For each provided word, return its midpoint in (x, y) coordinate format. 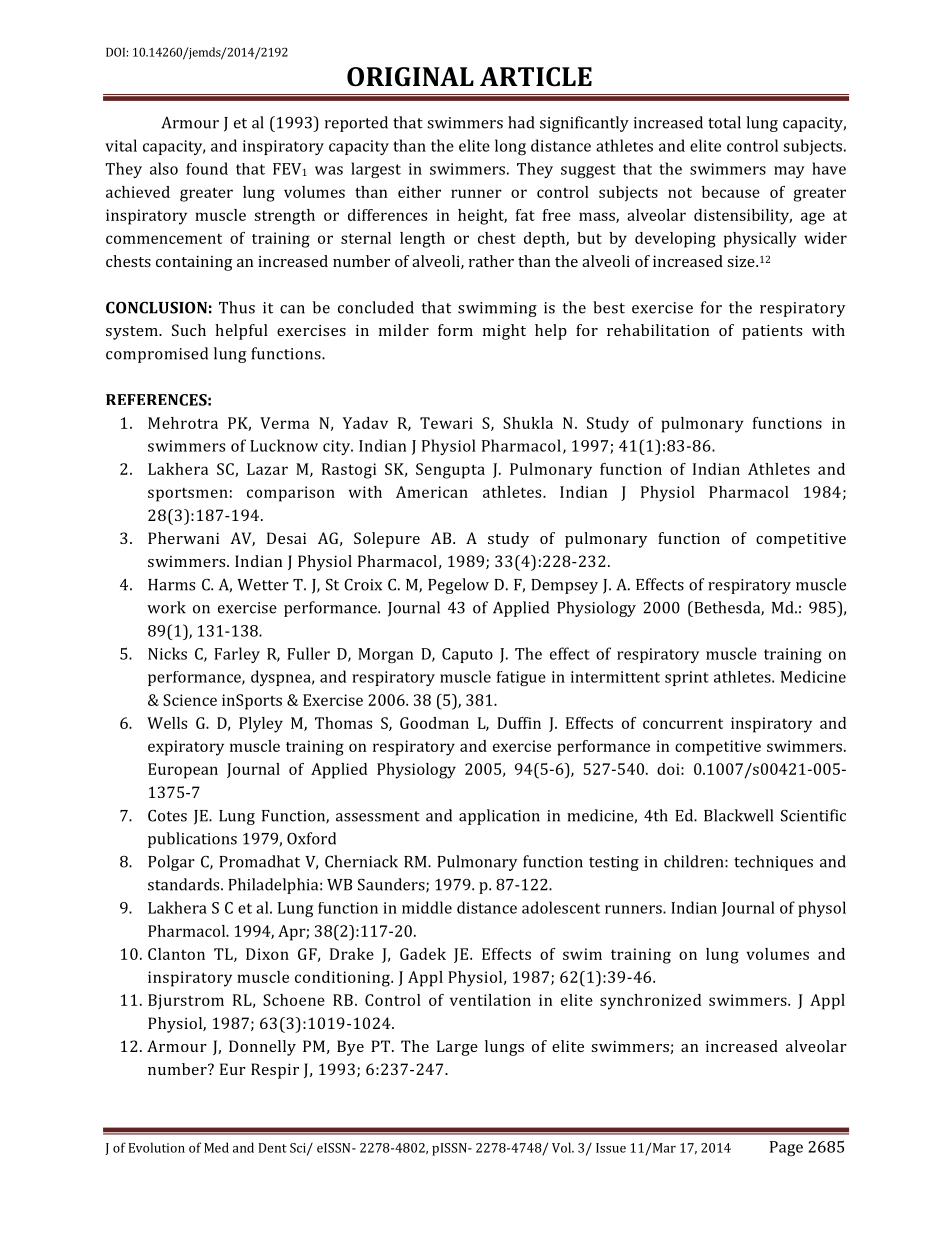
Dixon (267, 954)
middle (427, 907)
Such (189, 330)
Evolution (157, 1147)
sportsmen (188, 495)
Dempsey (564, 586)
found (207, 168)
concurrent (683, 724)
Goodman (434, 723)
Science (190, 700)
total (724, 122)
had (521, 122)
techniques (773, 863)
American (432, 492)
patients (772, 332)
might (504, 332)
